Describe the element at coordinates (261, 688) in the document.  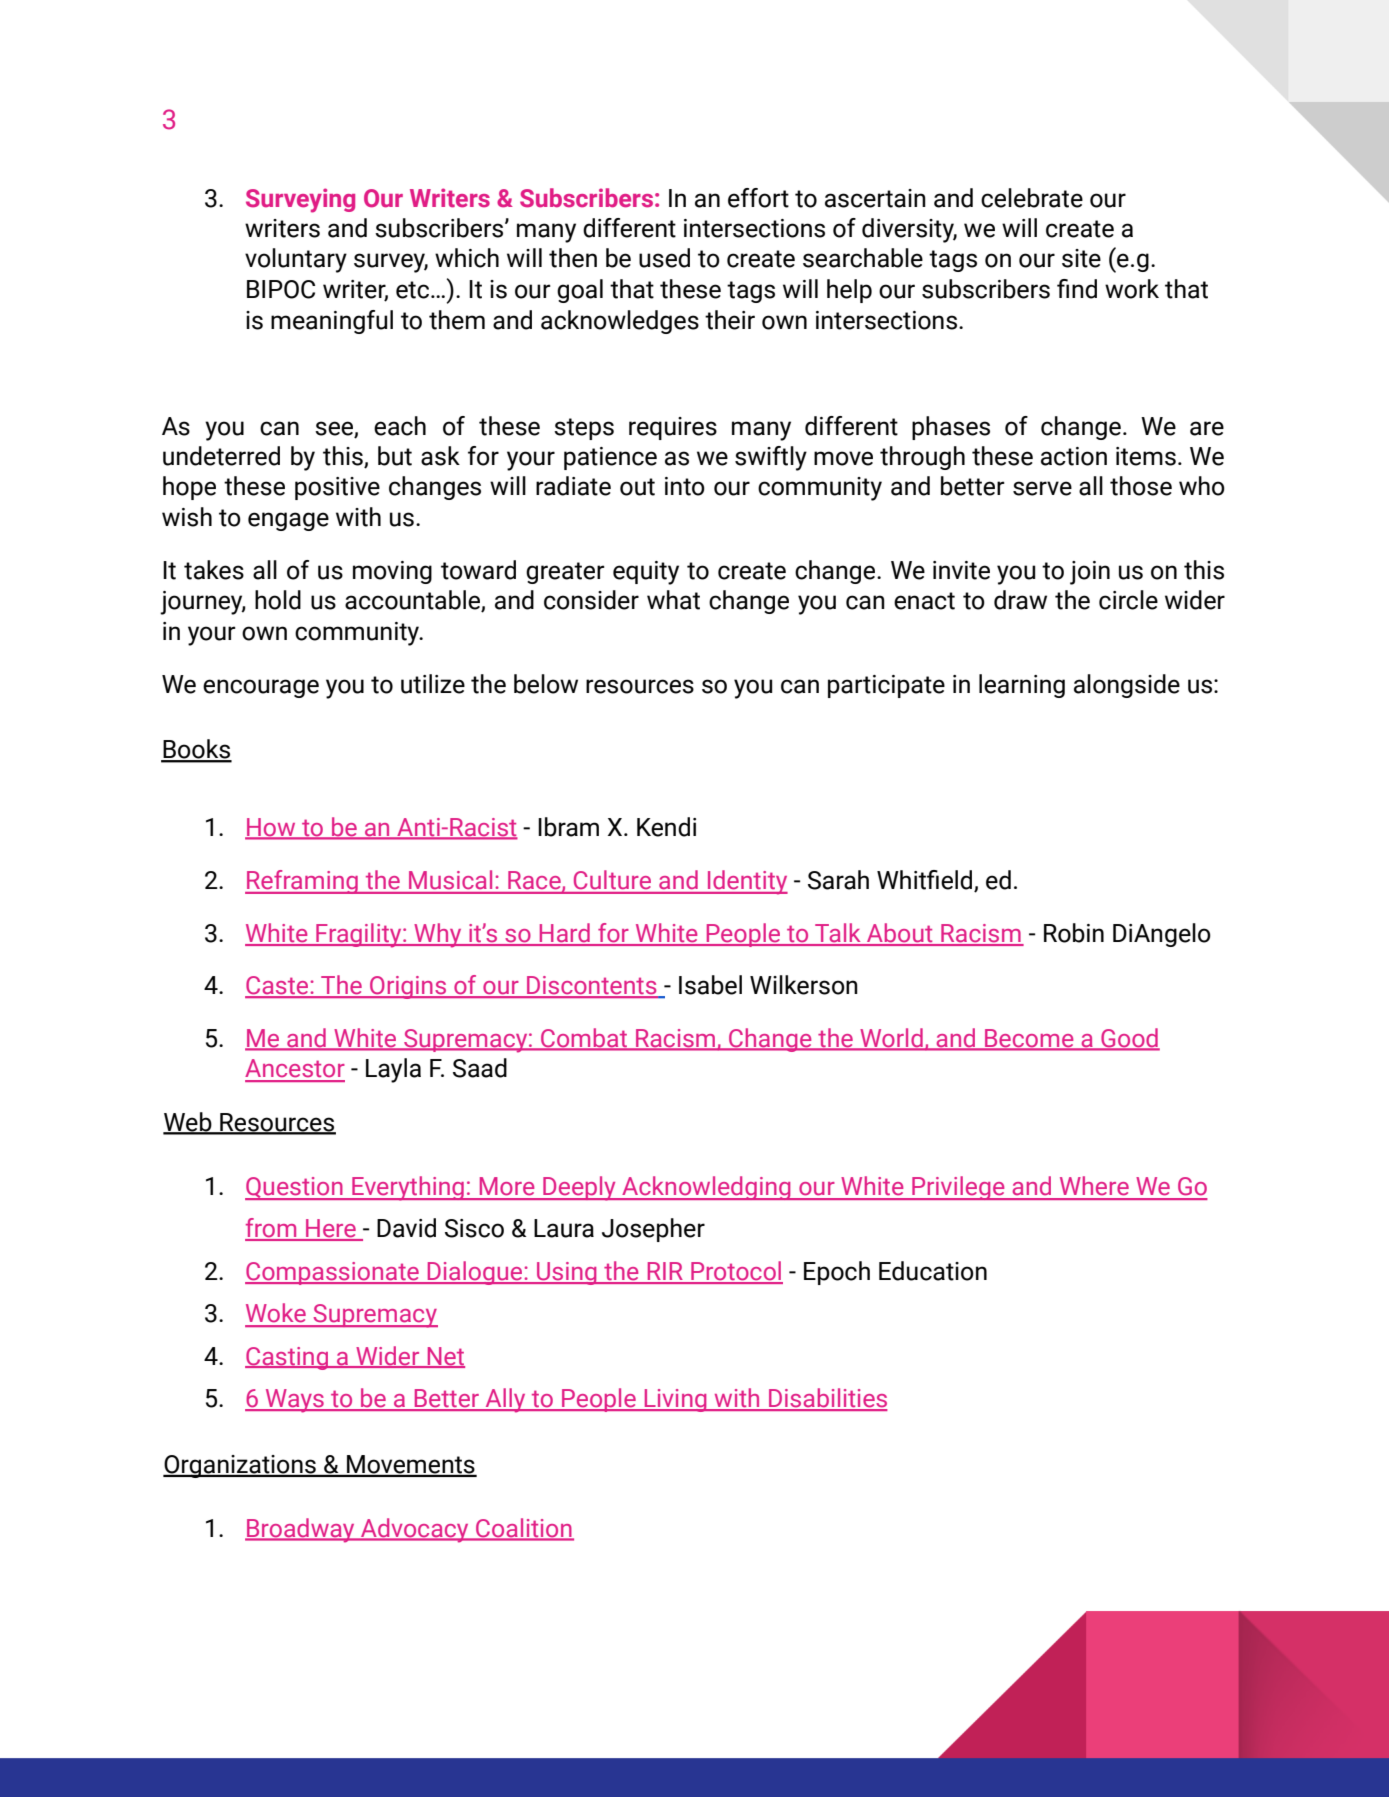
I see `encourage` at that location.
